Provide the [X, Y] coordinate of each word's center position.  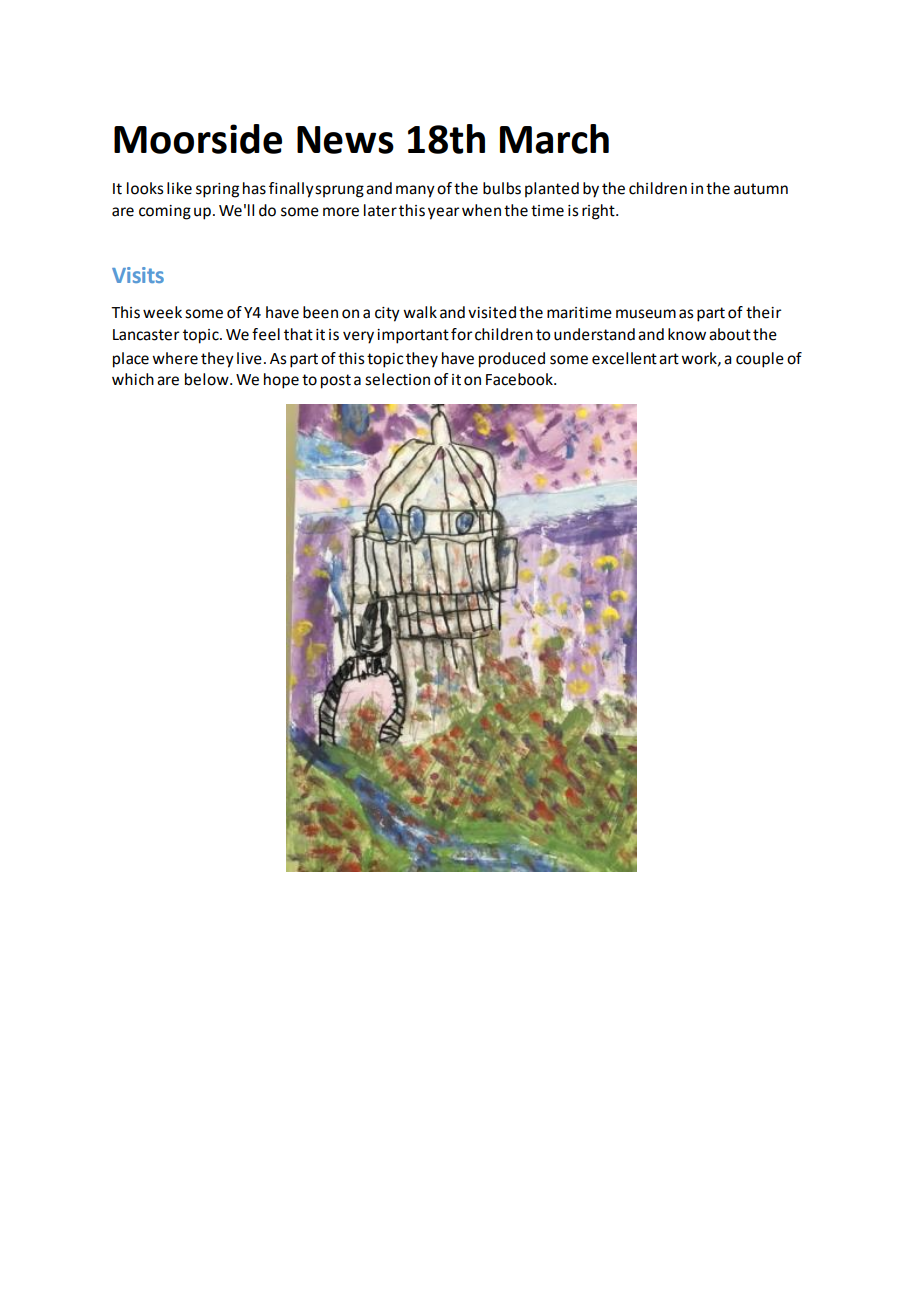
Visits [138, 275]
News [345, 140]
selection [397, 379]
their [764, 312]
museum [646, 314]
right [599, 212]
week [162, 312]
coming [165, 212]
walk [420, 312]
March [554, 139]
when [481, 210]
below [208, 379]
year [444, 213]
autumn [761, 189]
